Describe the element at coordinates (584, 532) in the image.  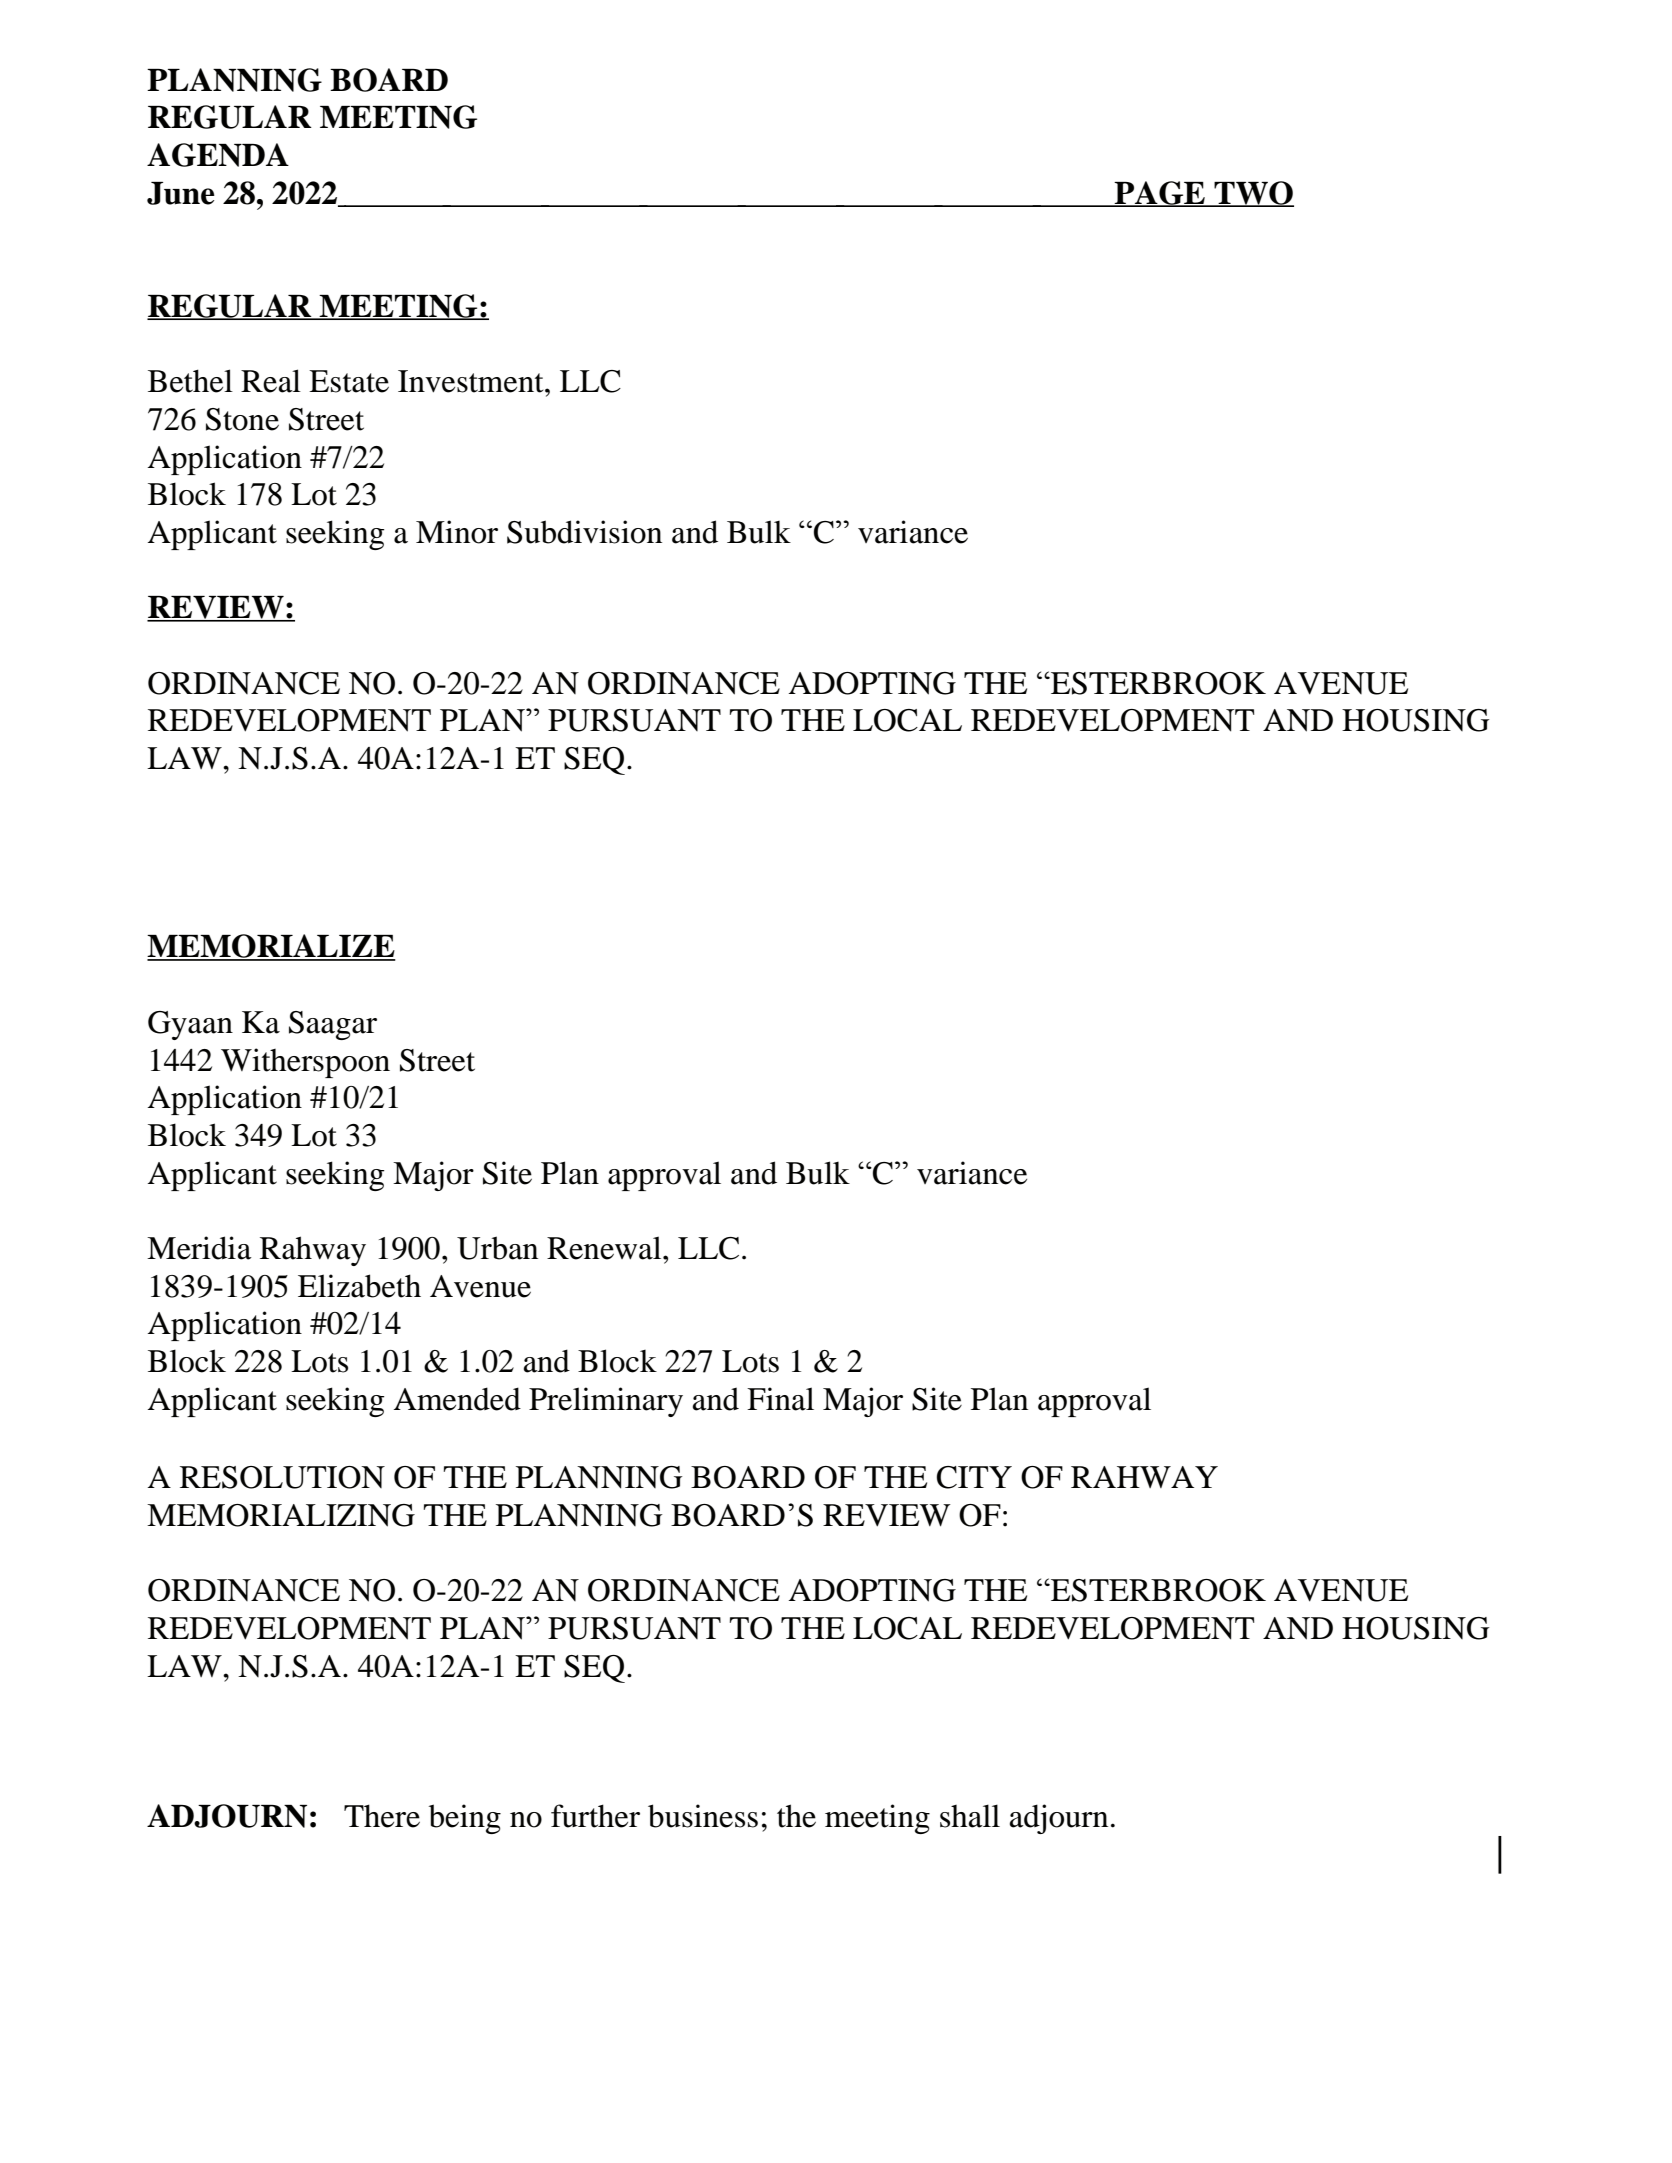
I see `Subdivision` at that location.
